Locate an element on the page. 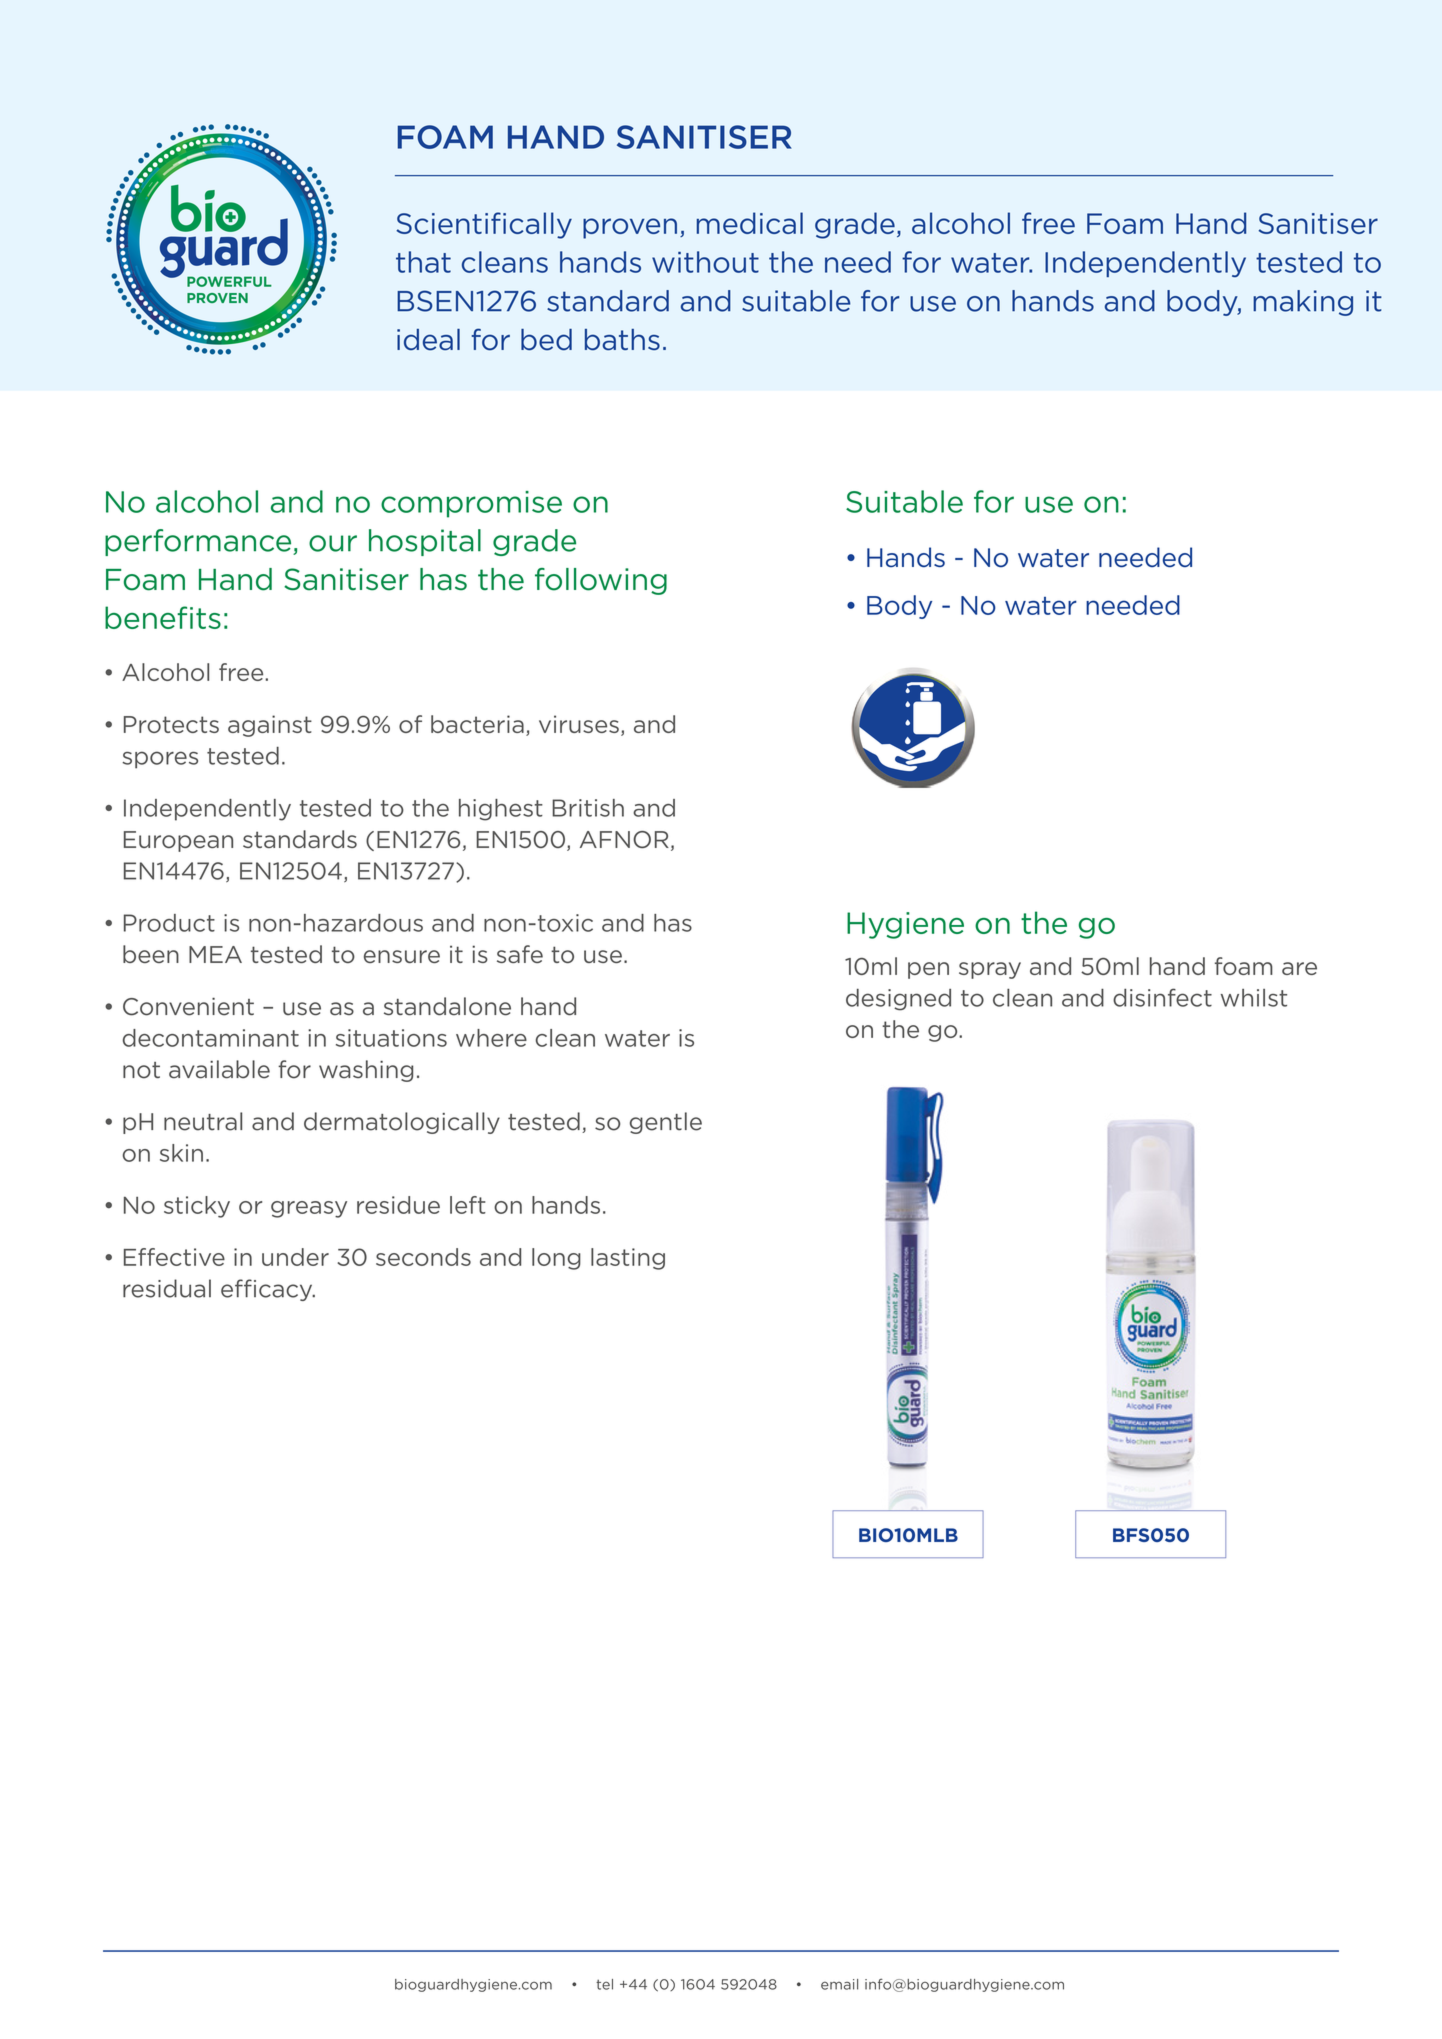  tel is located at coordinates (604, 1984).
